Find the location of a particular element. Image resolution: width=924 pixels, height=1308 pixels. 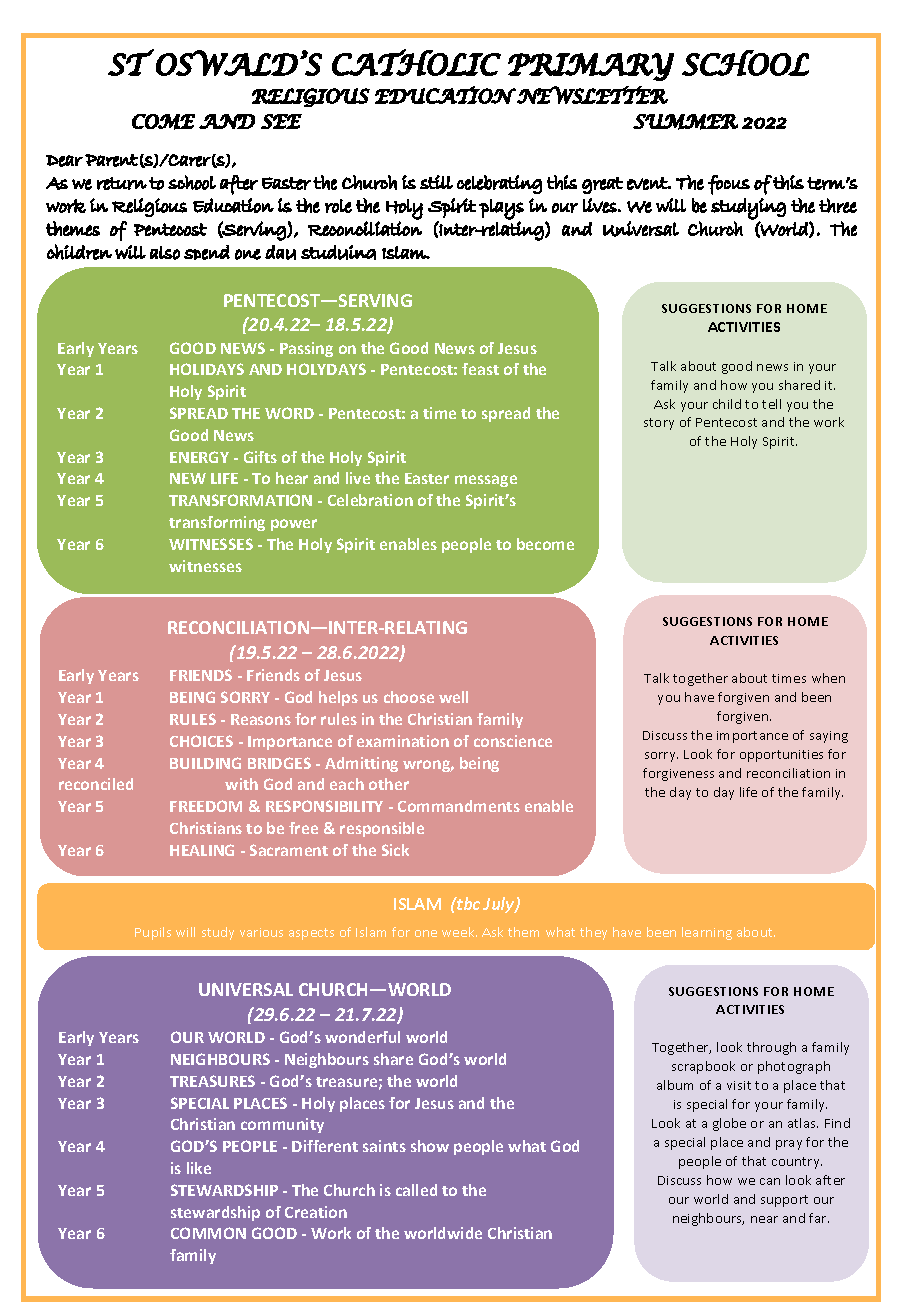

well is located at coordinates (453, 697).
